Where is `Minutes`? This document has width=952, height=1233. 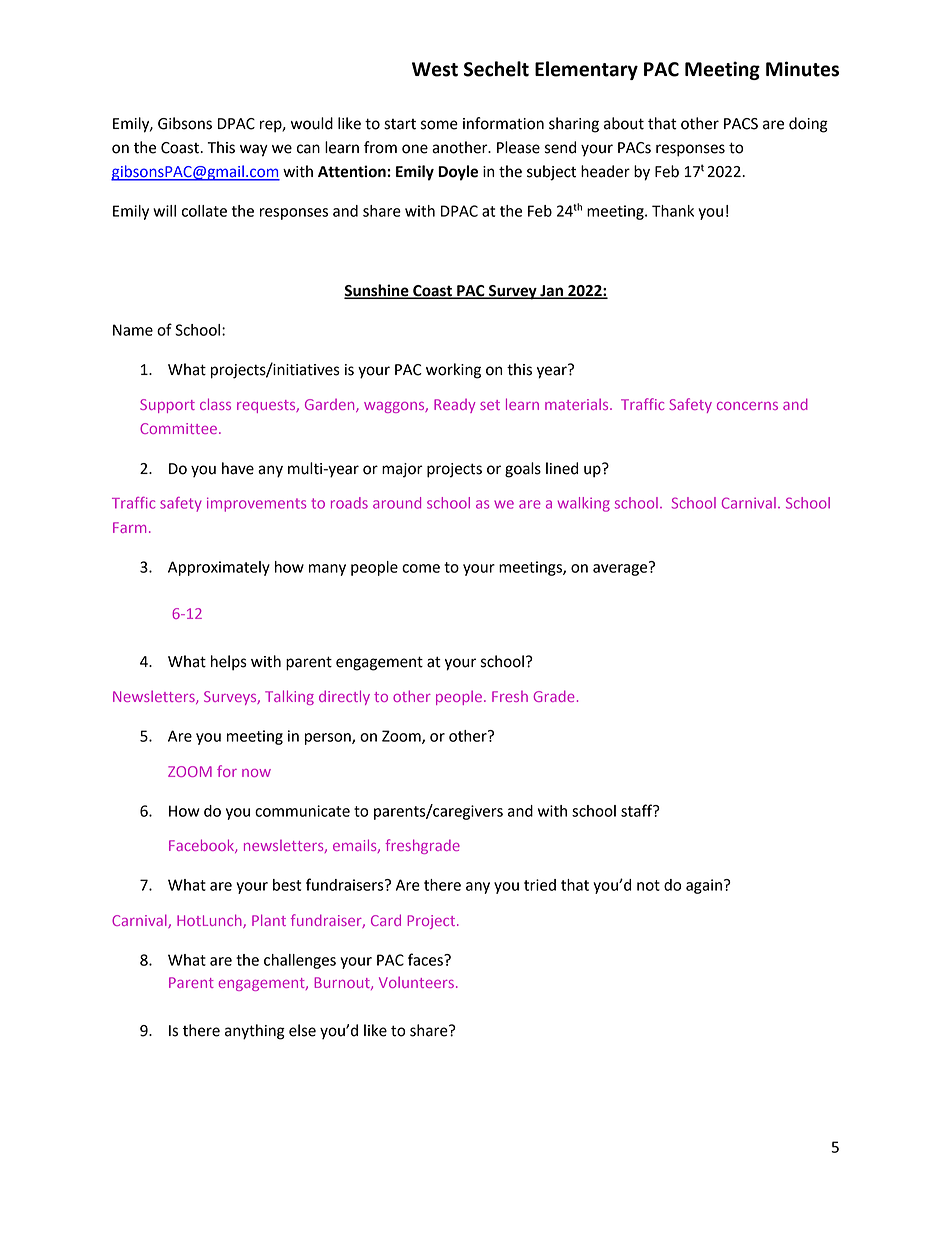 Minutes is located at coordinates (802, 69).
